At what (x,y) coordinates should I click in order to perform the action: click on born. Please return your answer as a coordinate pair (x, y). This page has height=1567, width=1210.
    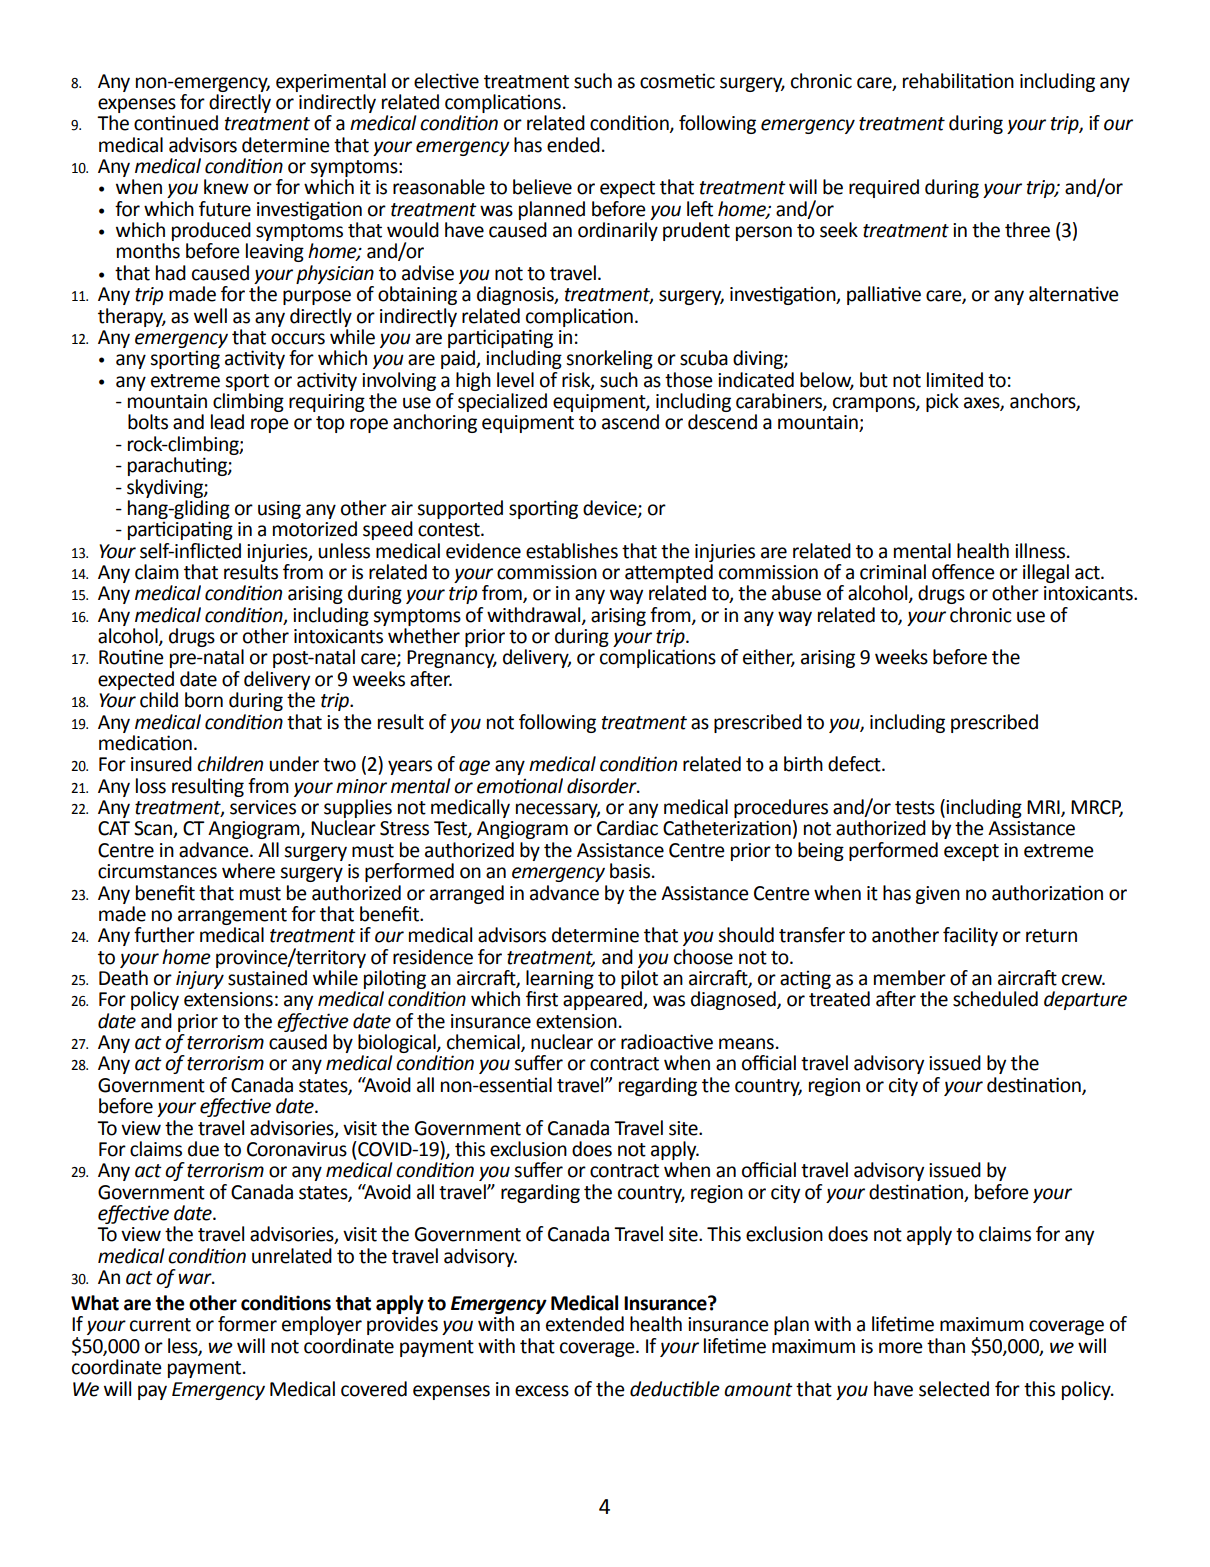
    Looking at the image, I should click on (204, 700).
